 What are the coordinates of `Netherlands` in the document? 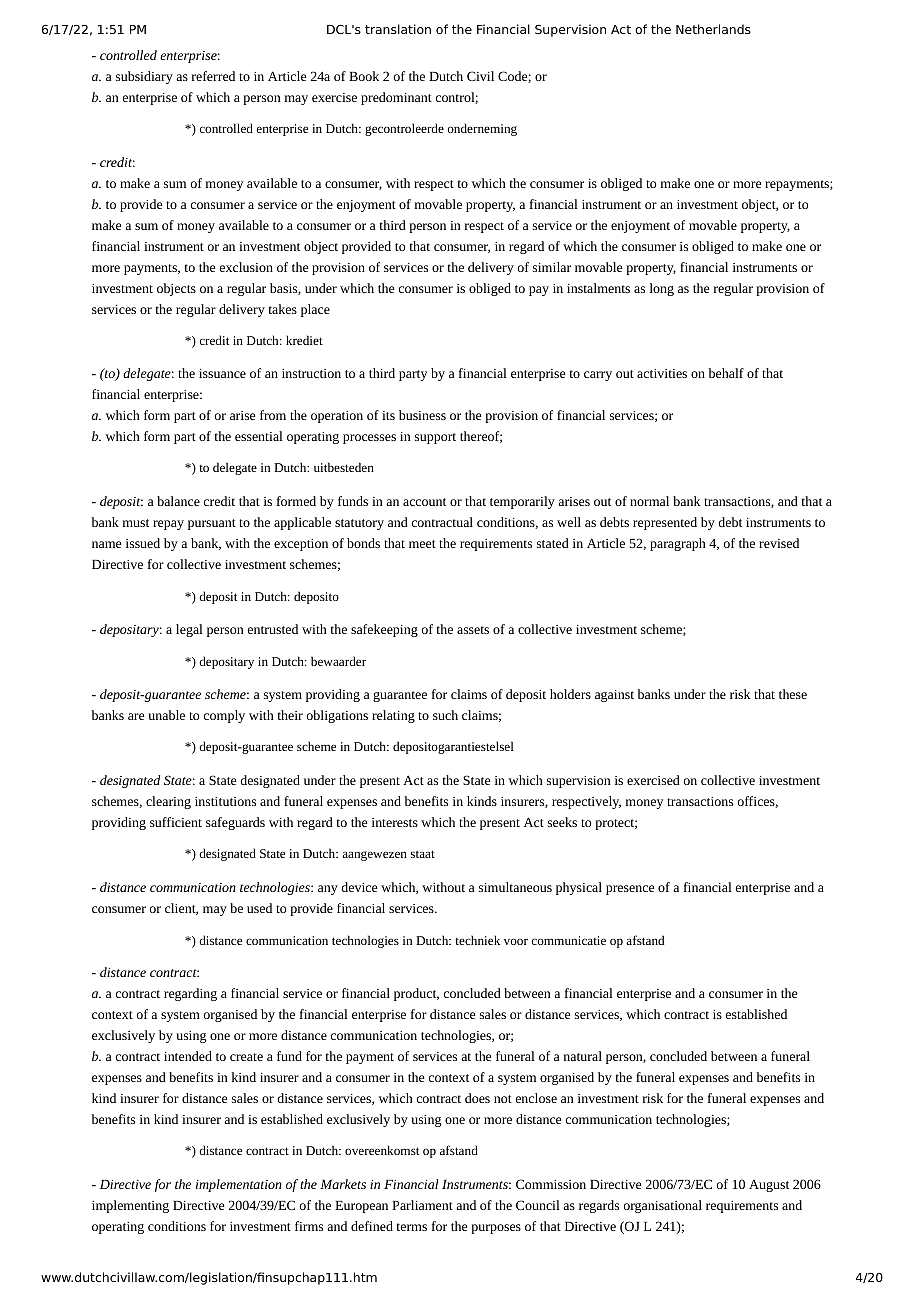 It's located at (713, 29).
